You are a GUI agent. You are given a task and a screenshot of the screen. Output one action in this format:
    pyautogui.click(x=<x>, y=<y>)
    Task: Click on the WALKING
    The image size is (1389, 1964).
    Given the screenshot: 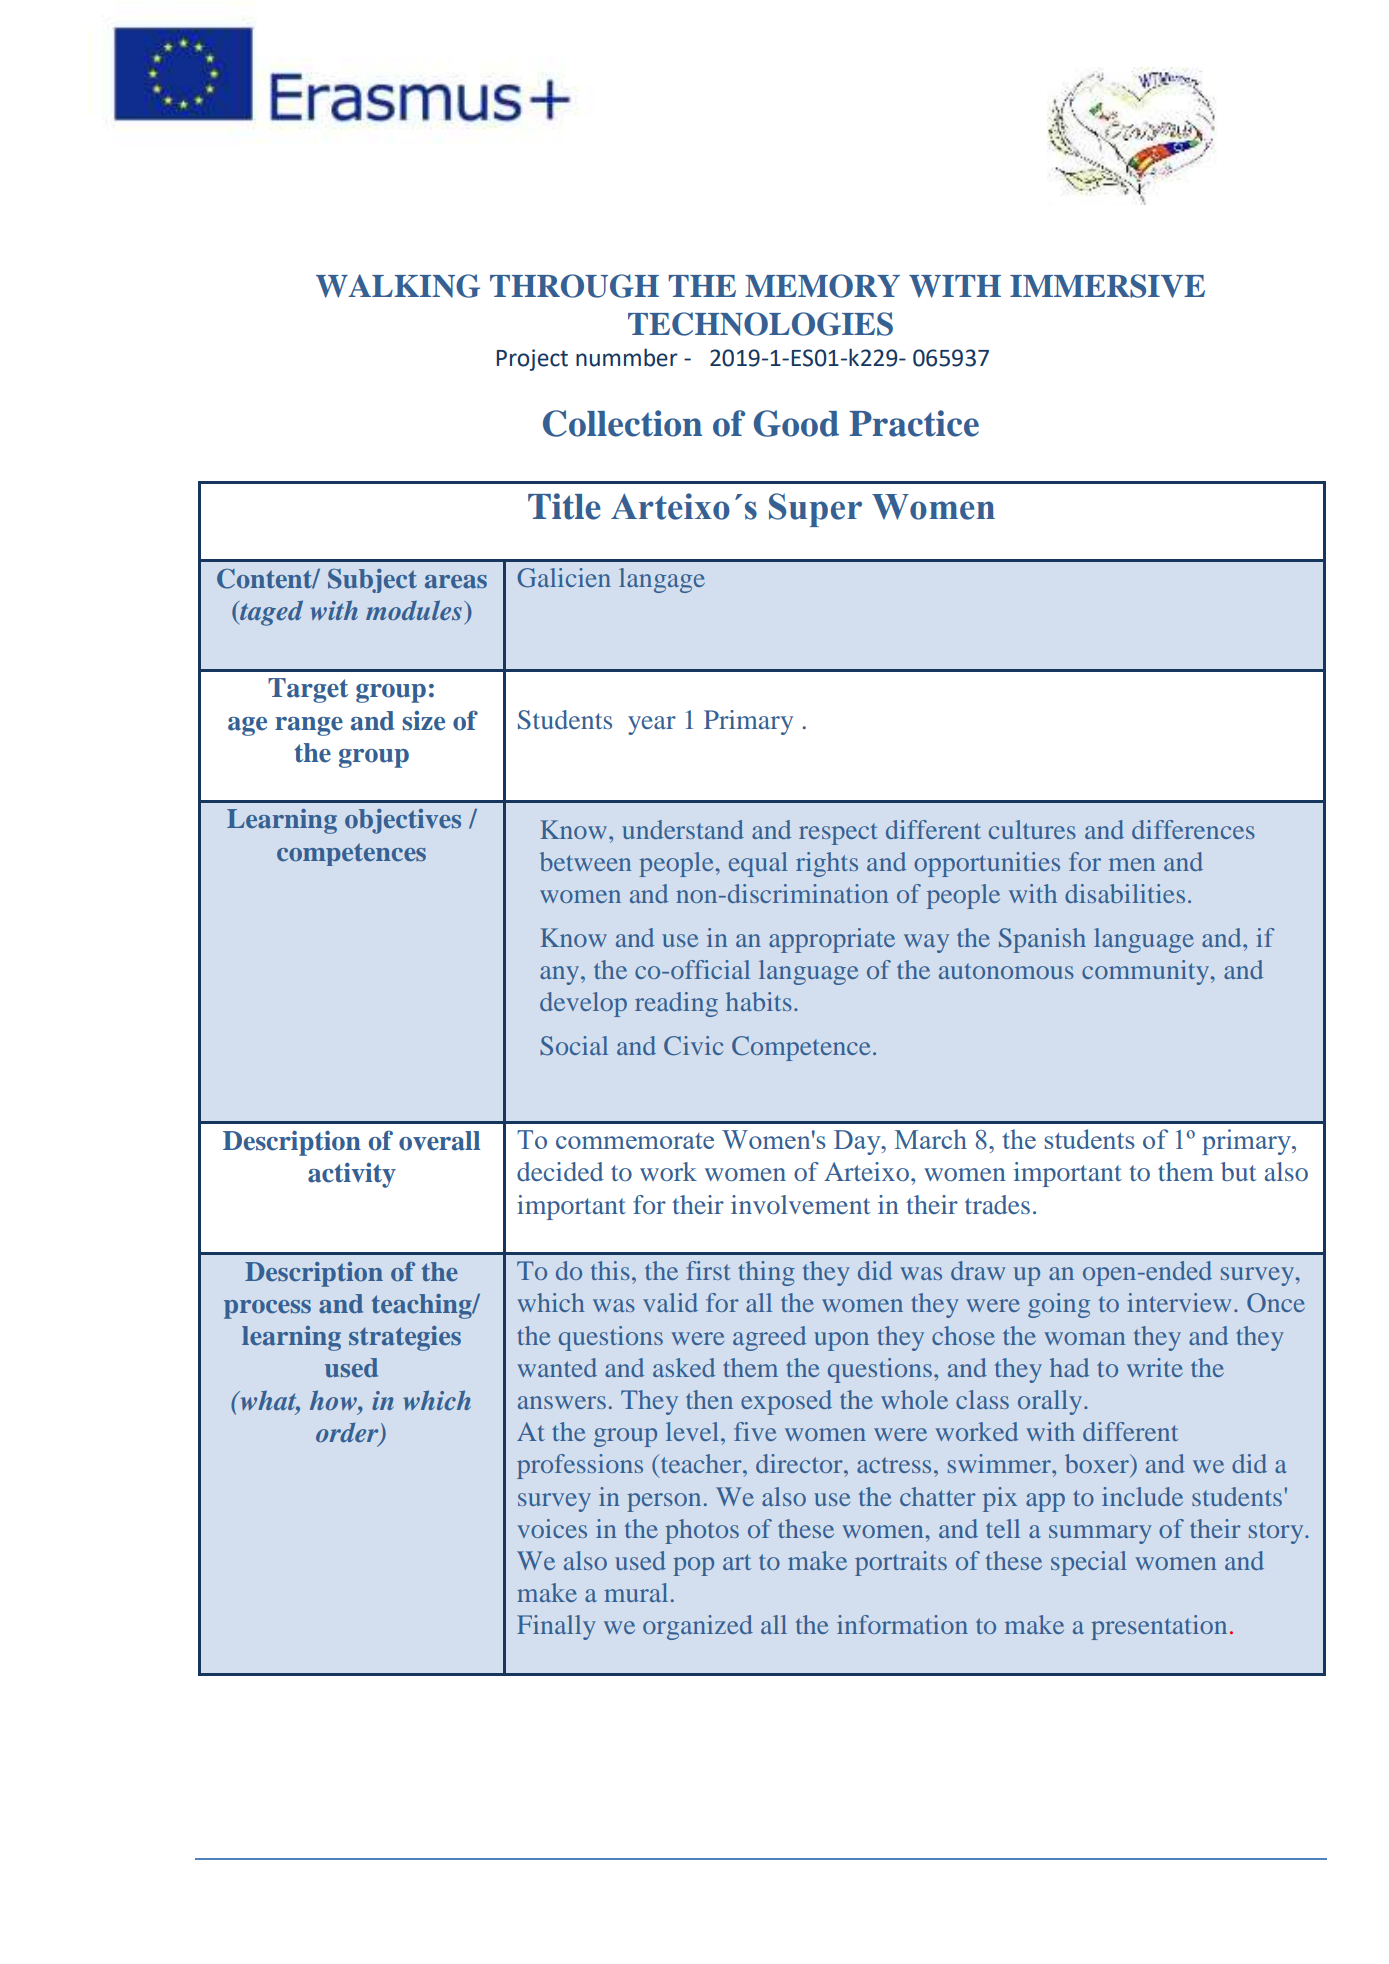 What is the action you would take?
    pyautogui.click(x=398, y=286)
